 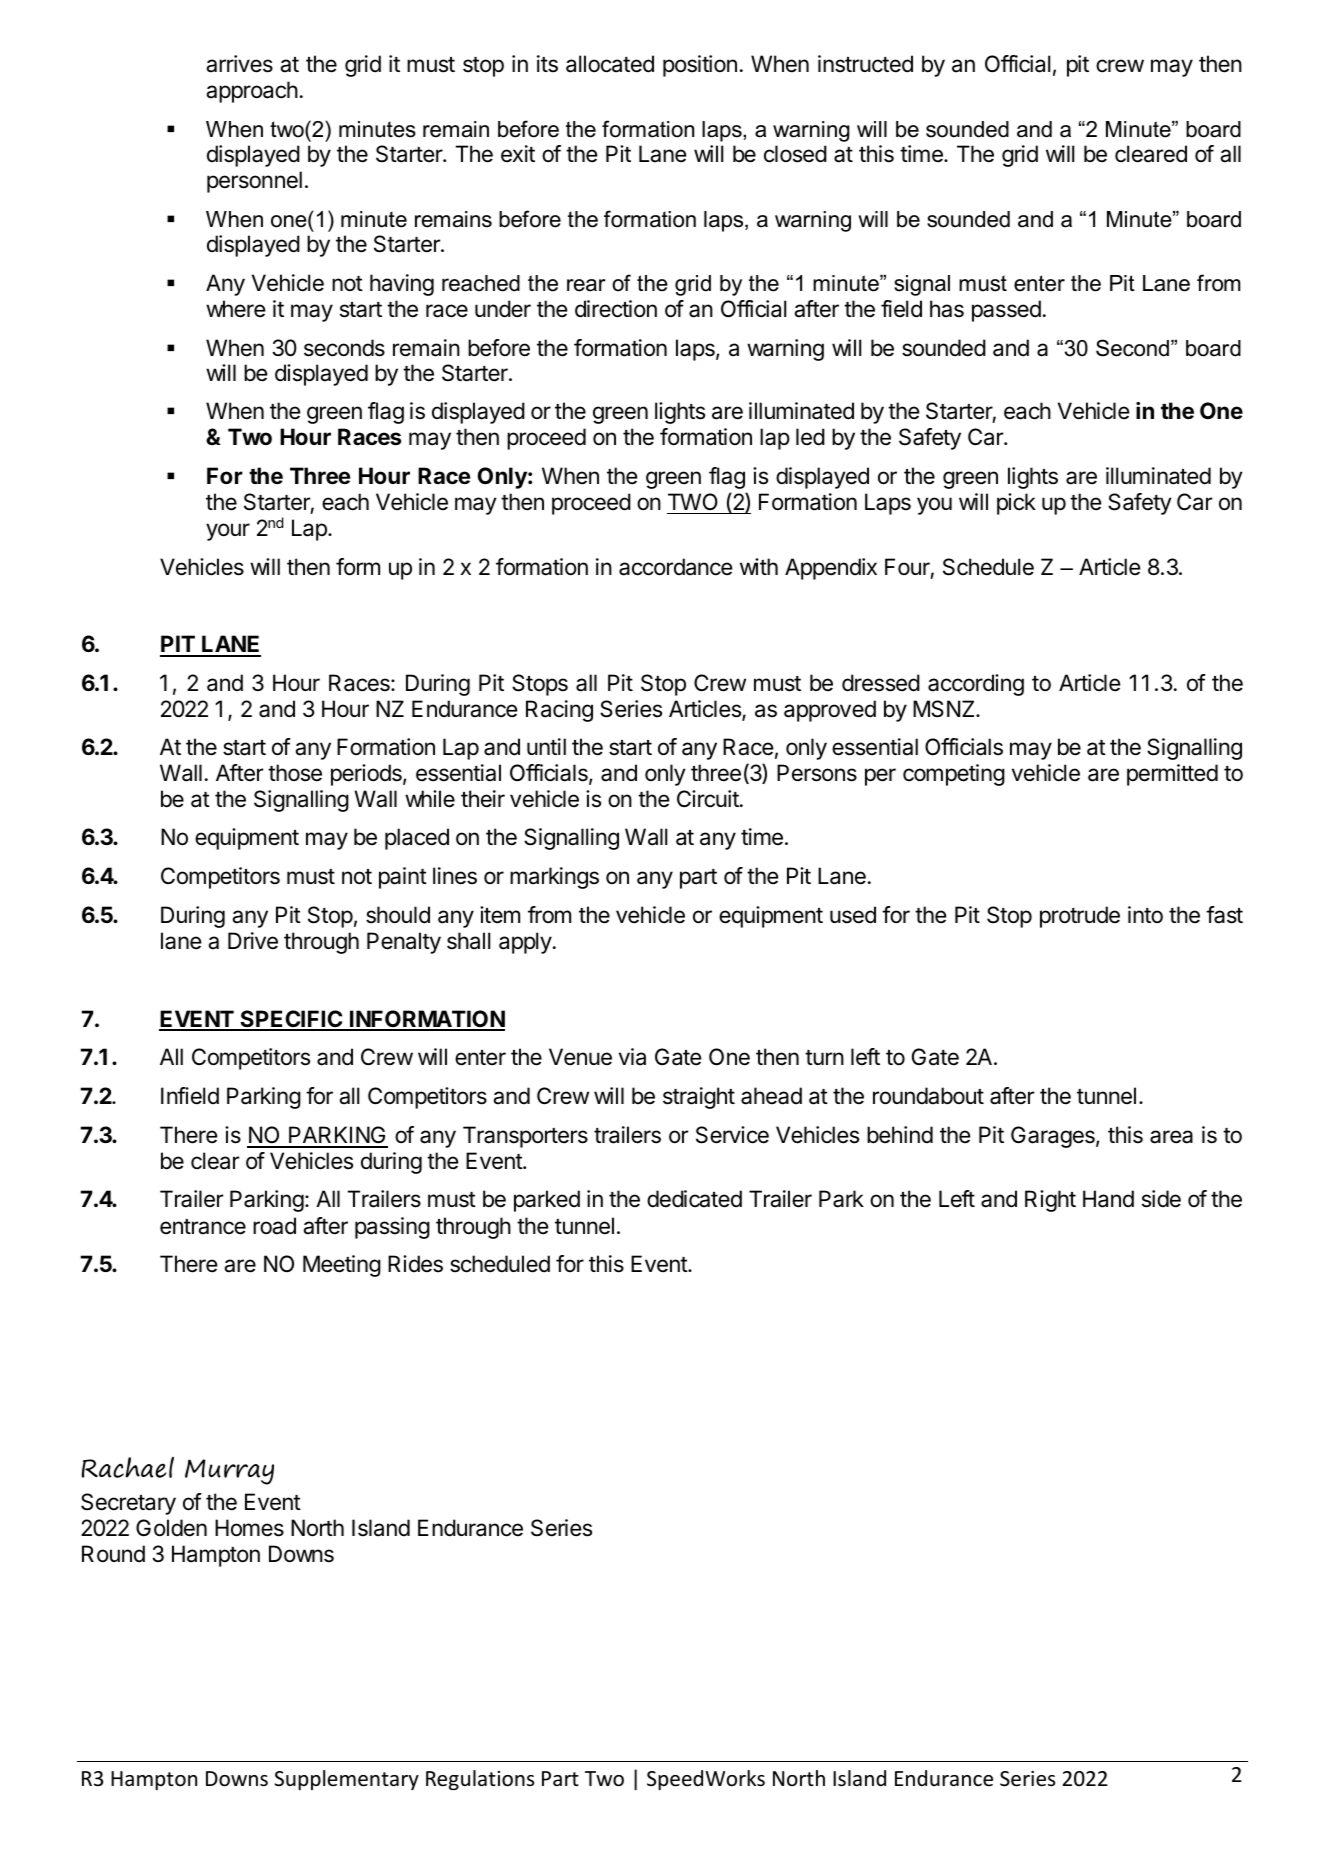 I want to click on instructed, so click(x=865, y=64).
